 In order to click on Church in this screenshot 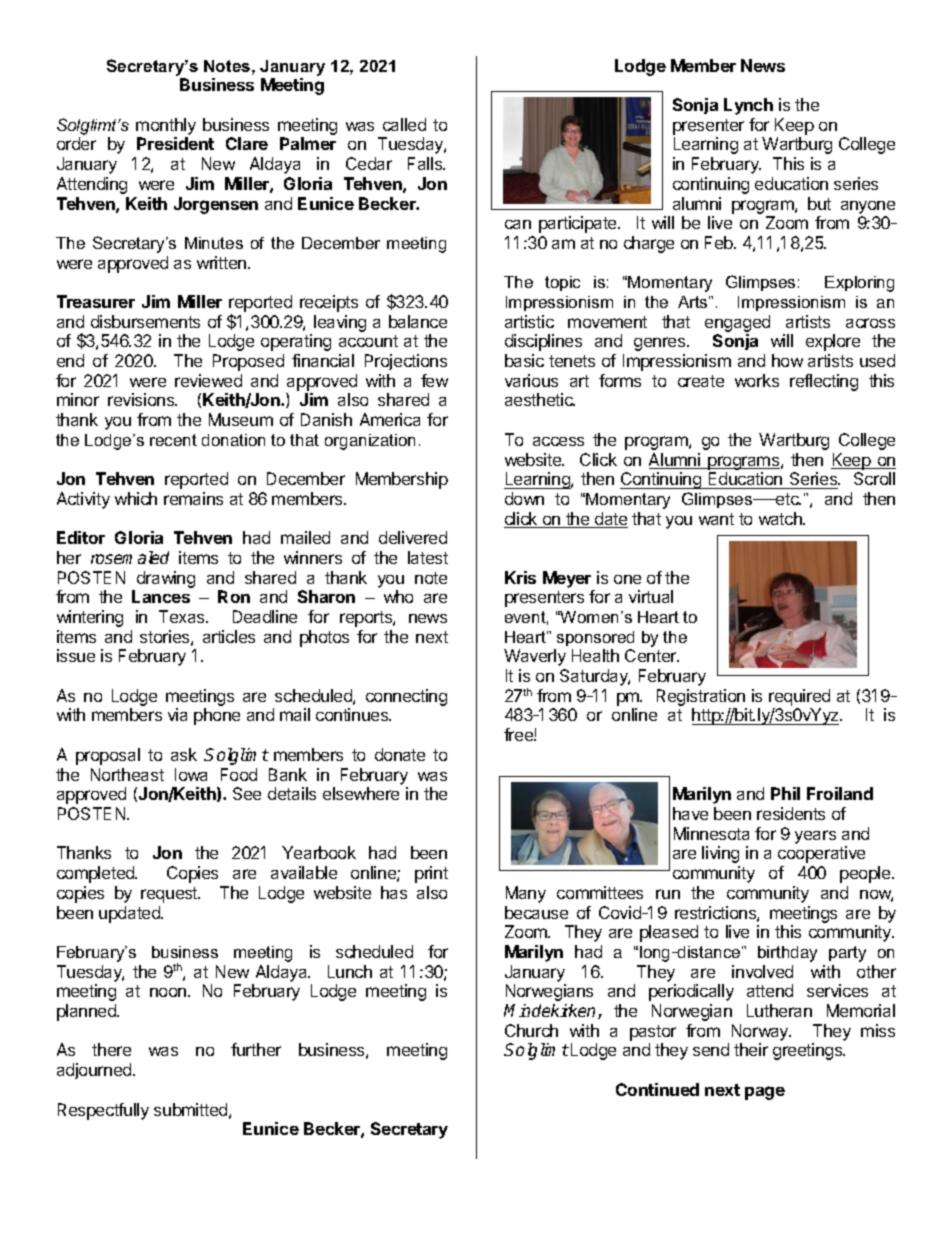, I will do `click(531, 1030)`.
